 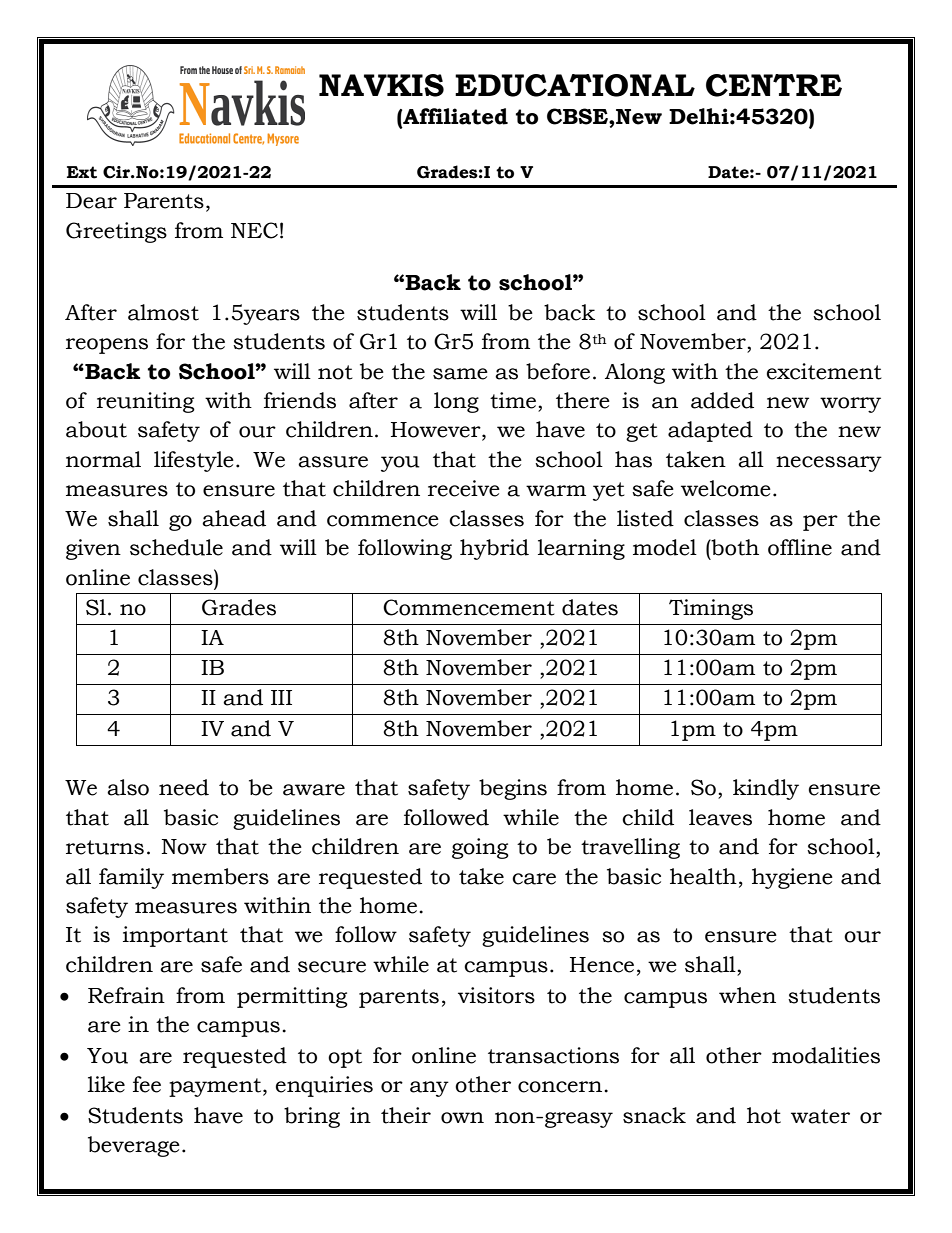 What do you see at coordinates (82, 172) in the screenshot?
I see `Ext` at bounding box center [82, 172].
